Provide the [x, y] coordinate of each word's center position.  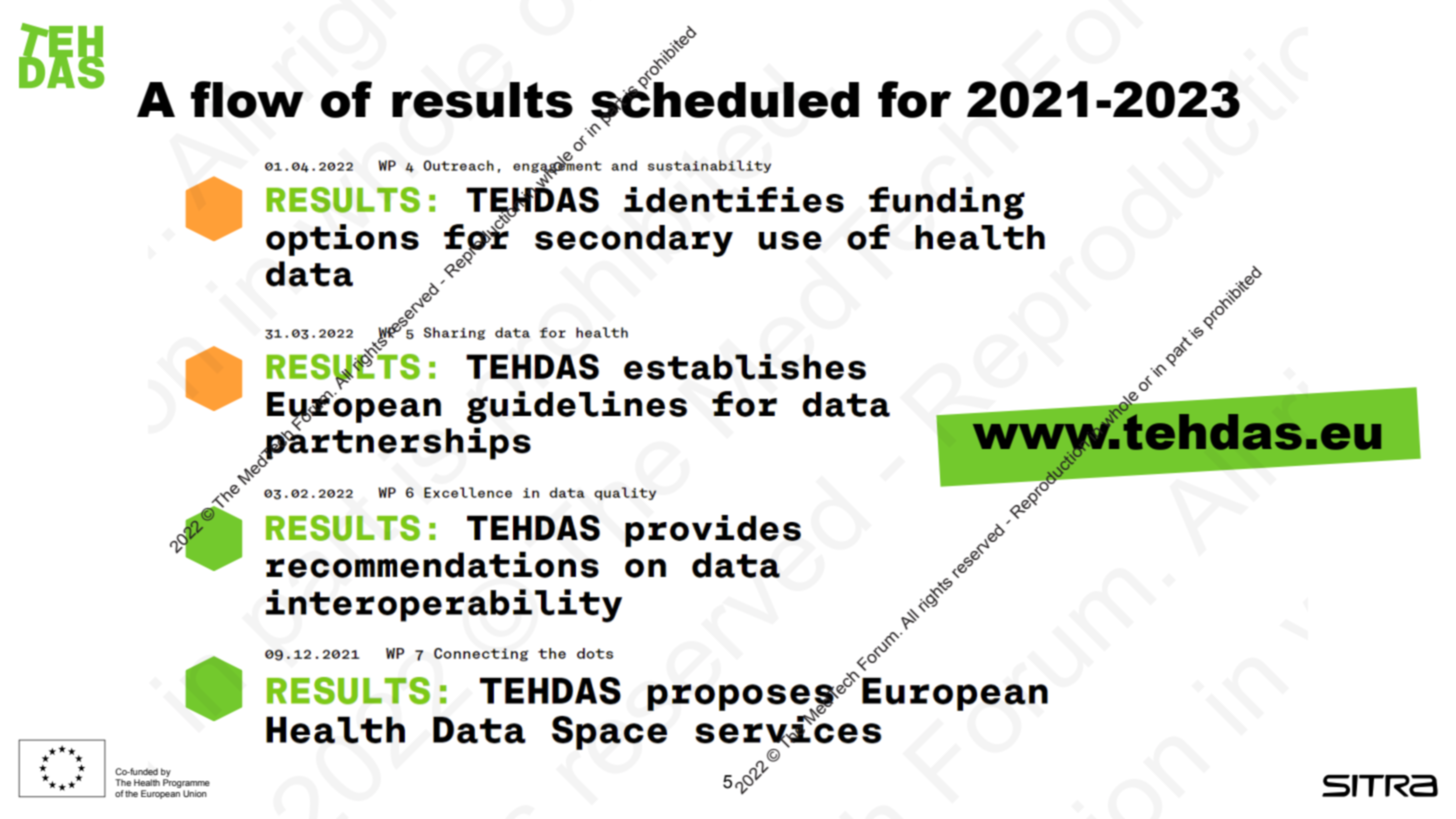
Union [195, 793]
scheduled [725, 99]
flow [247, 99]
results [482, 100]
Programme [186, 785]
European [160, 794]
